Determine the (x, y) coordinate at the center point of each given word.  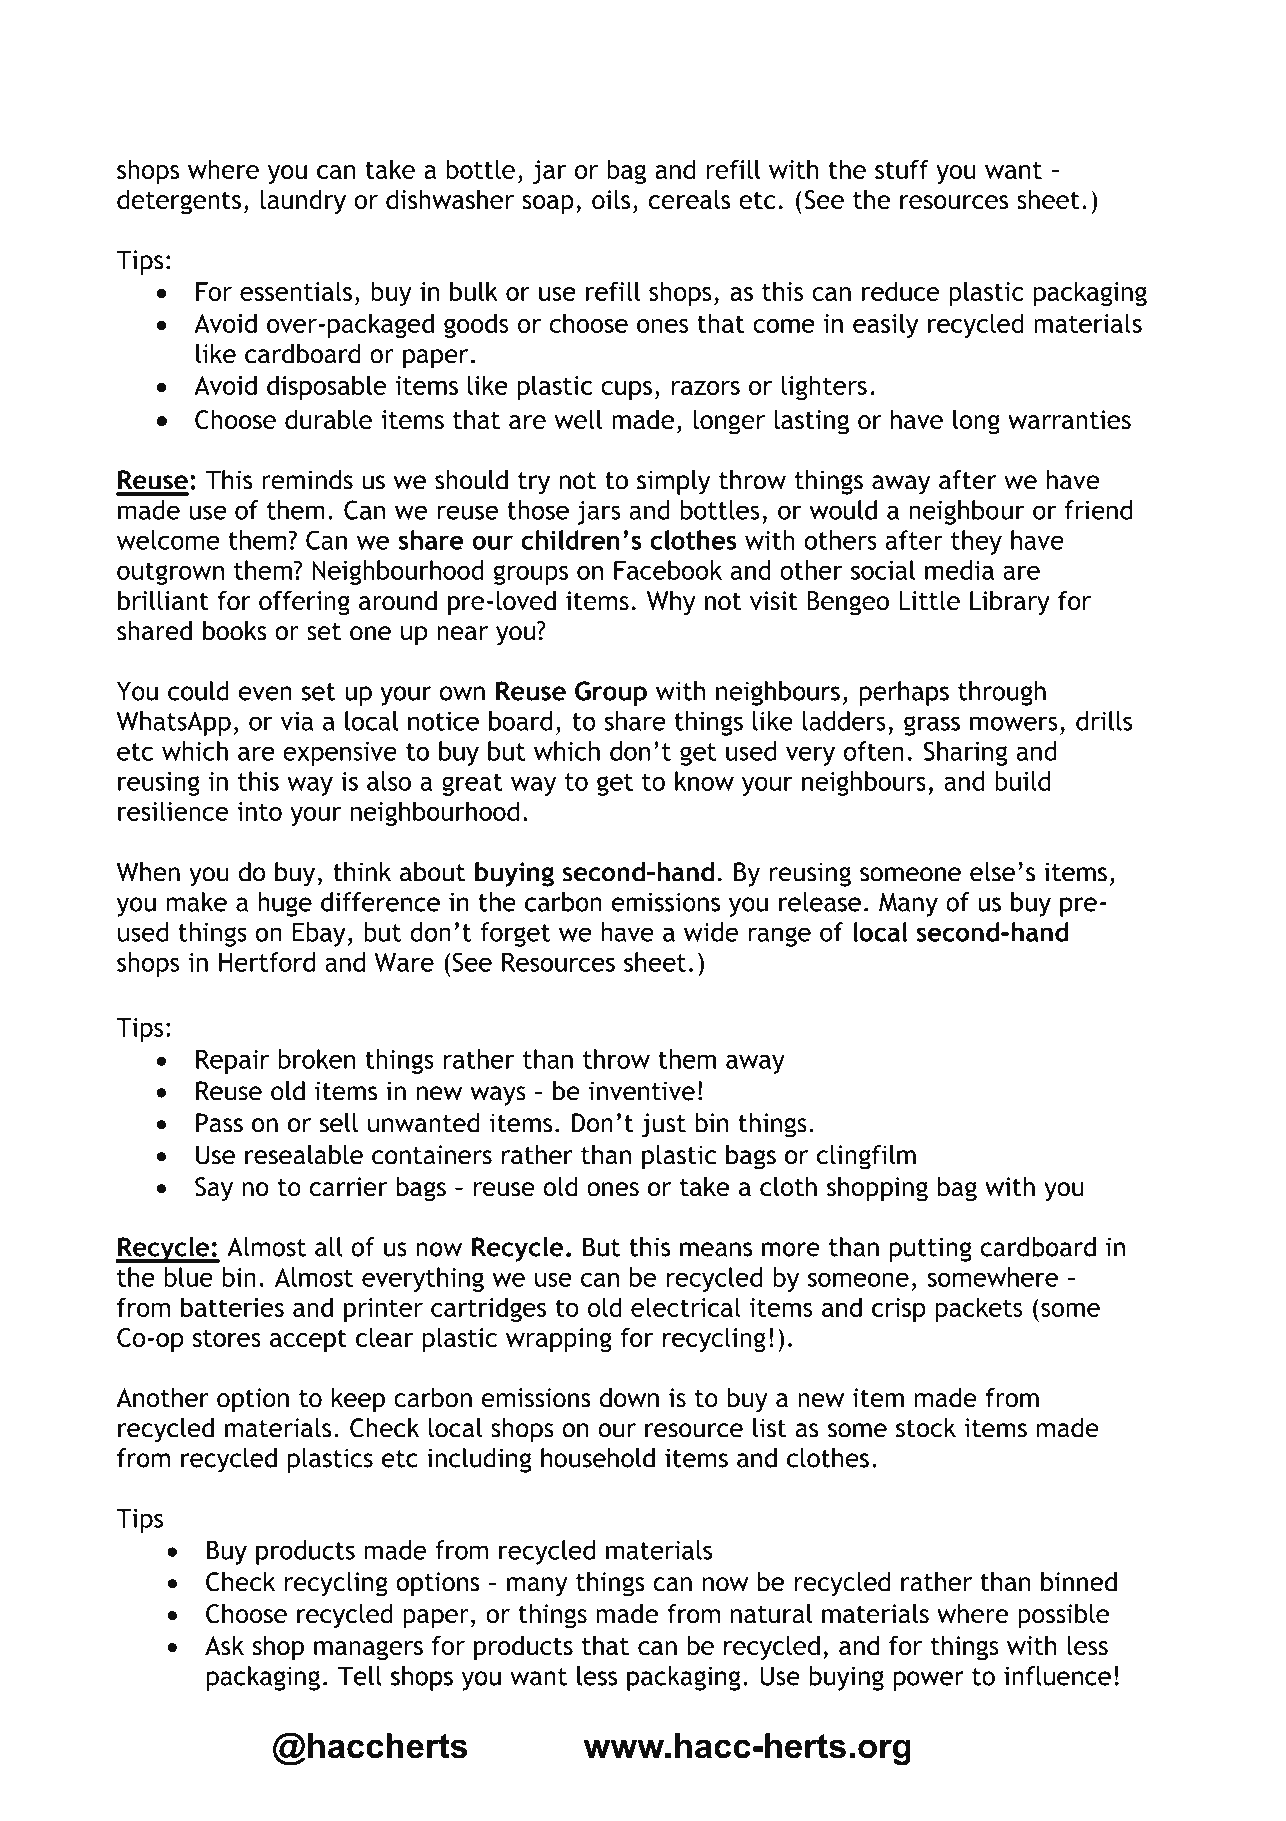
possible (1063, 1616)
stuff (902, 169)
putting (931, 1249)
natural (771, 1614)
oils (611, 200)
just (664, 1125)
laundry (303, 202)
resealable (304, 1155)
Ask (224, 1645)
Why (671, 603)
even (265, 693)
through (1002, 693)
